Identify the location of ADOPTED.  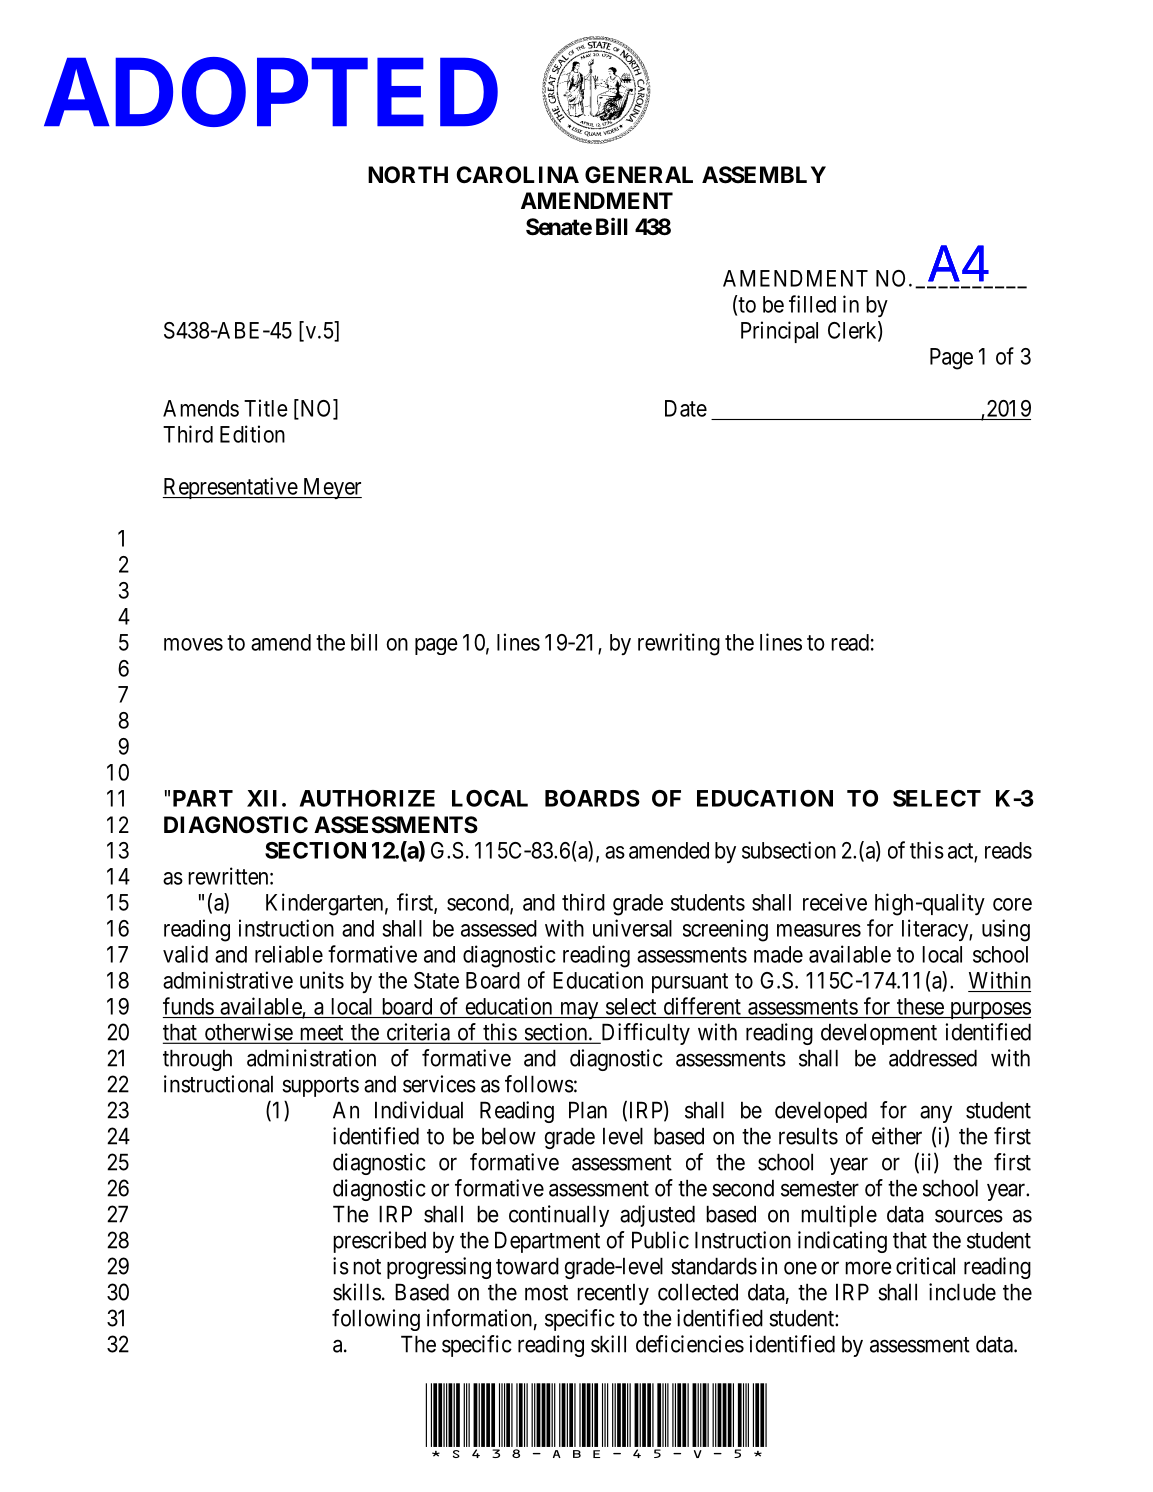
(271, 93).
